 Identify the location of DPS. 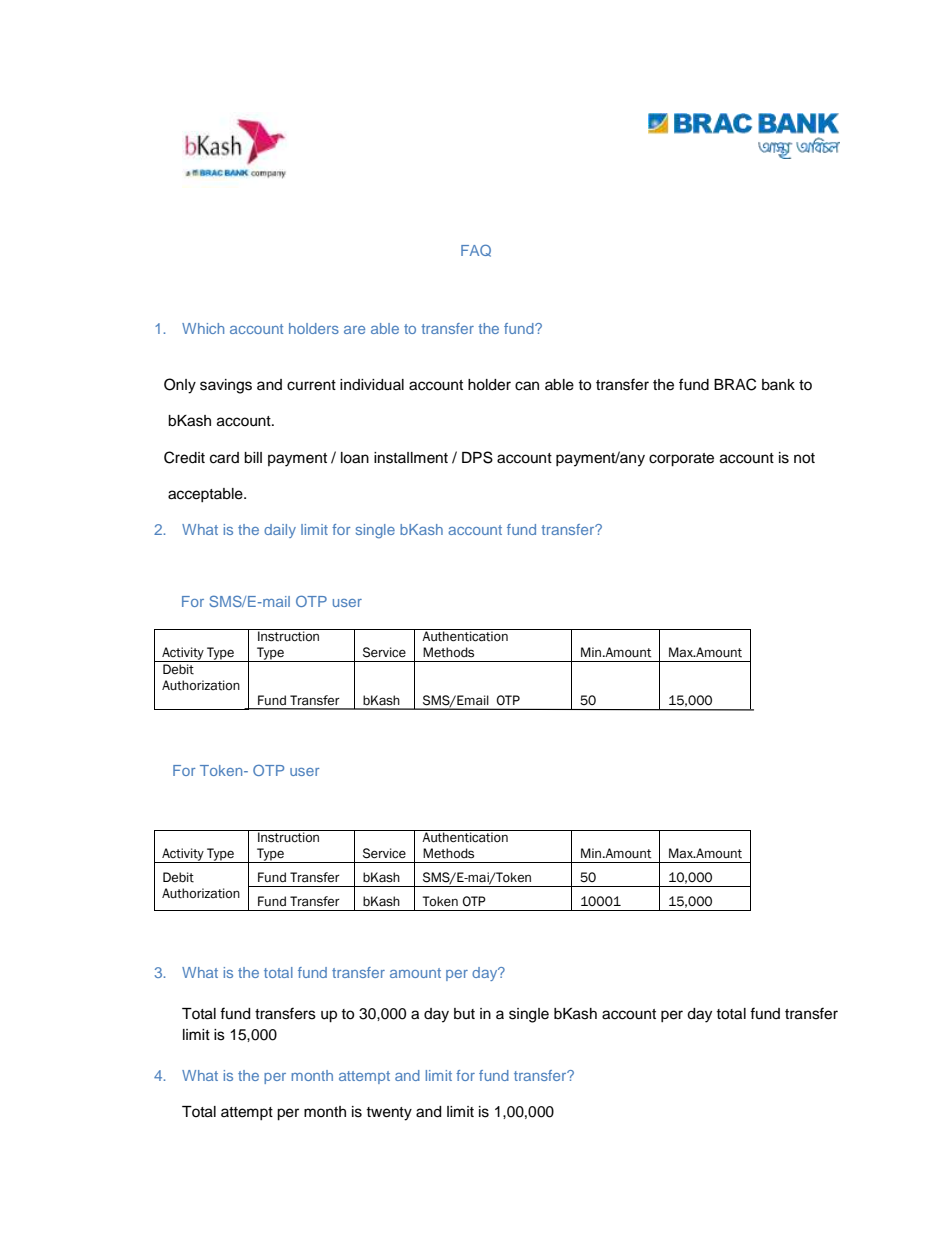
(477, 457).
